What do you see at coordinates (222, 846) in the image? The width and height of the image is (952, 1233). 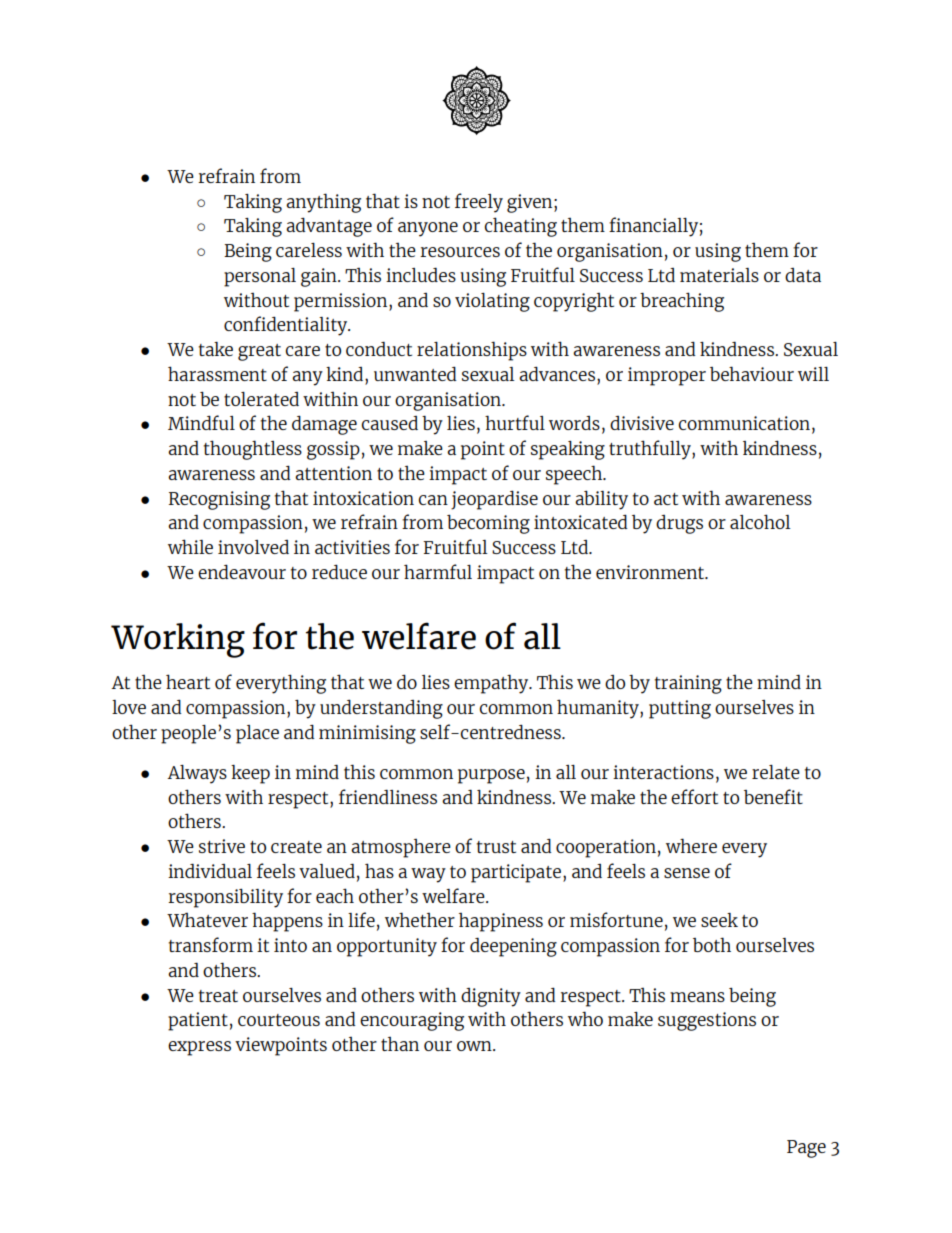 I see `strive` at bounding box center [222, 846].
